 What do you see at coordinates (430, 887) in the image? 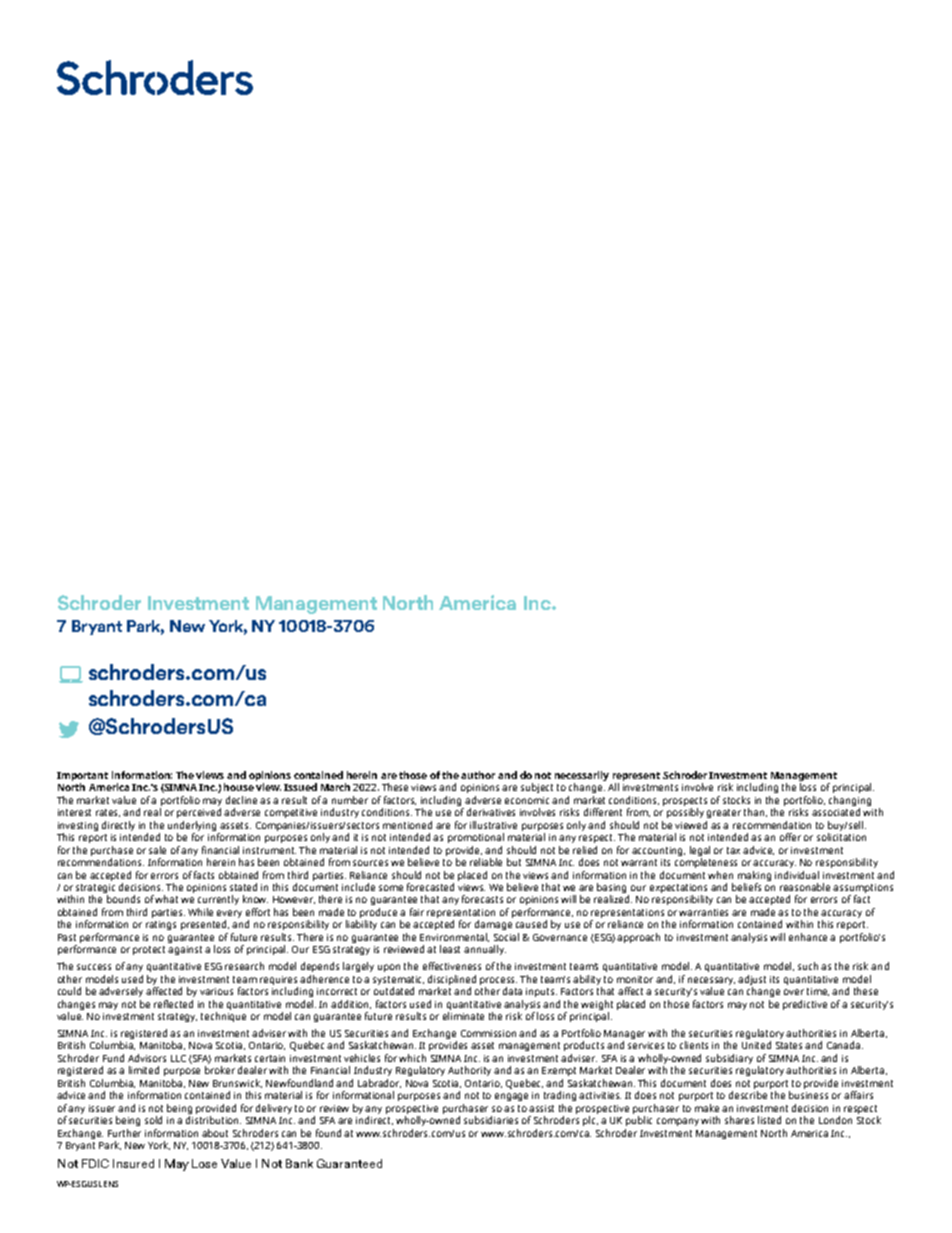
I see `forecasted` at bounding box center [430, 887].
